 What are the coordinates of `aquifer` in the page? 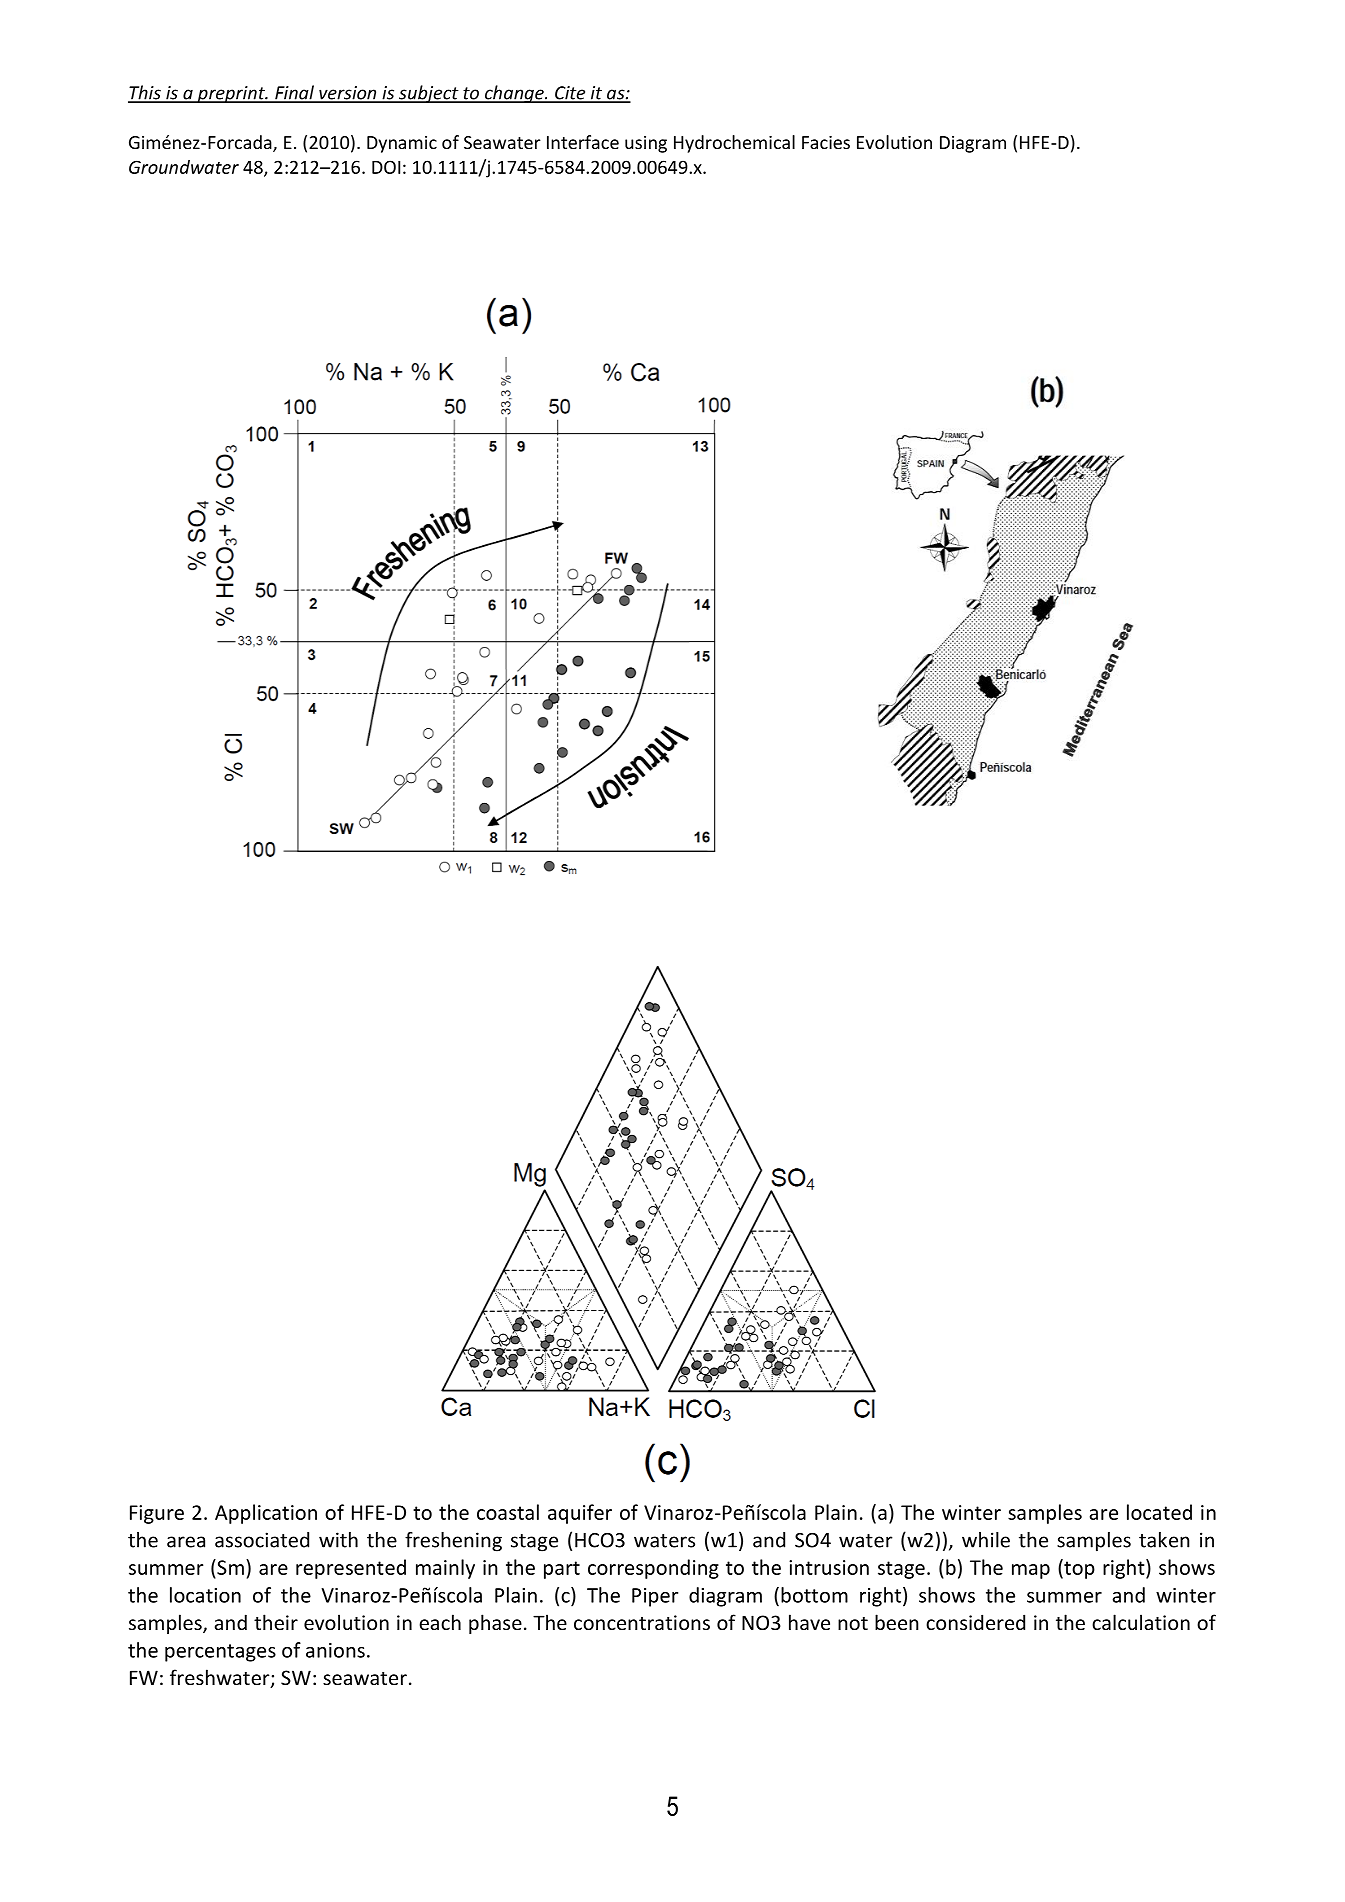 It's located at (580, 1514).
